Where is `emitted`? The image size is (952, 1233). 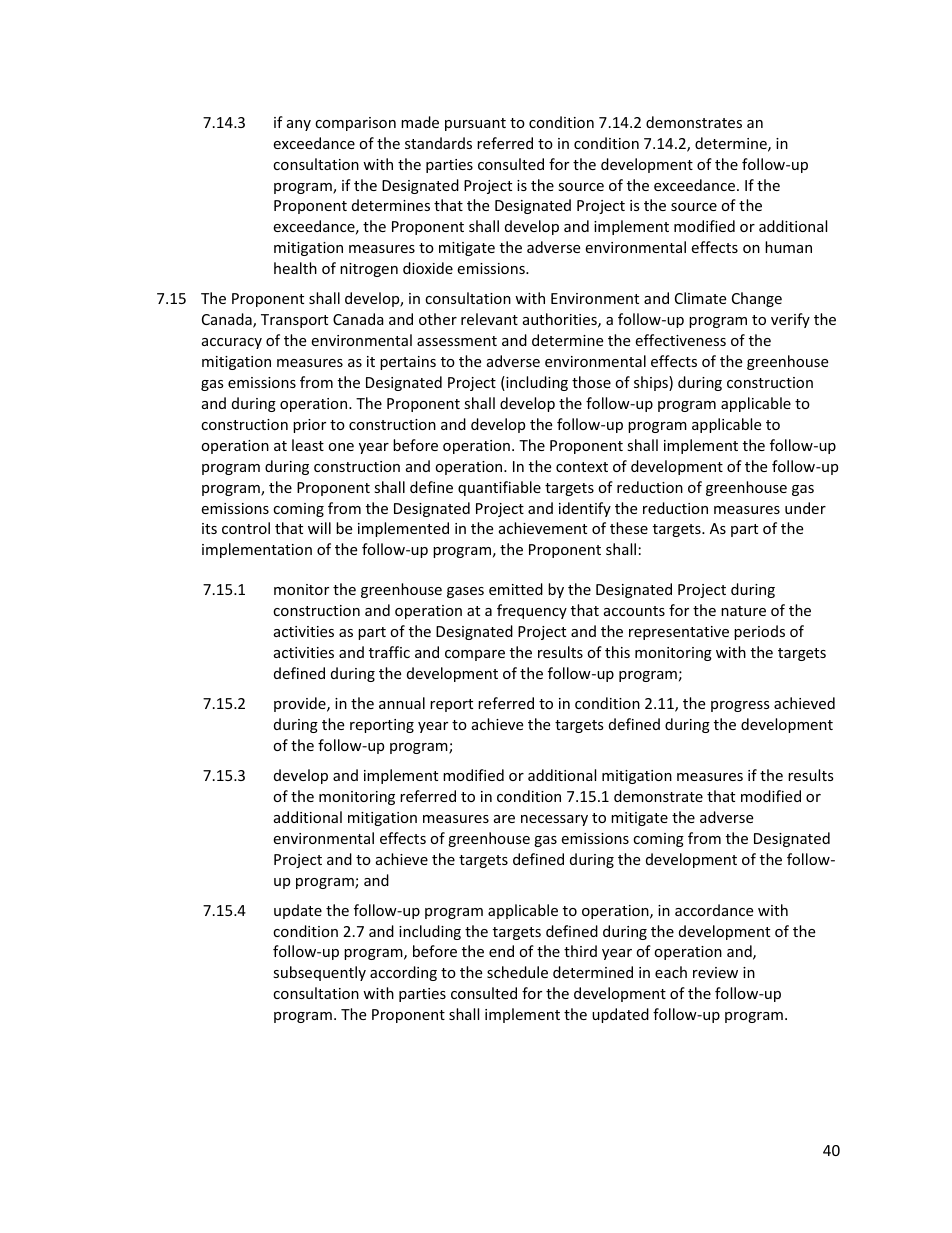
emitted is located at coordinates (516, 589).
